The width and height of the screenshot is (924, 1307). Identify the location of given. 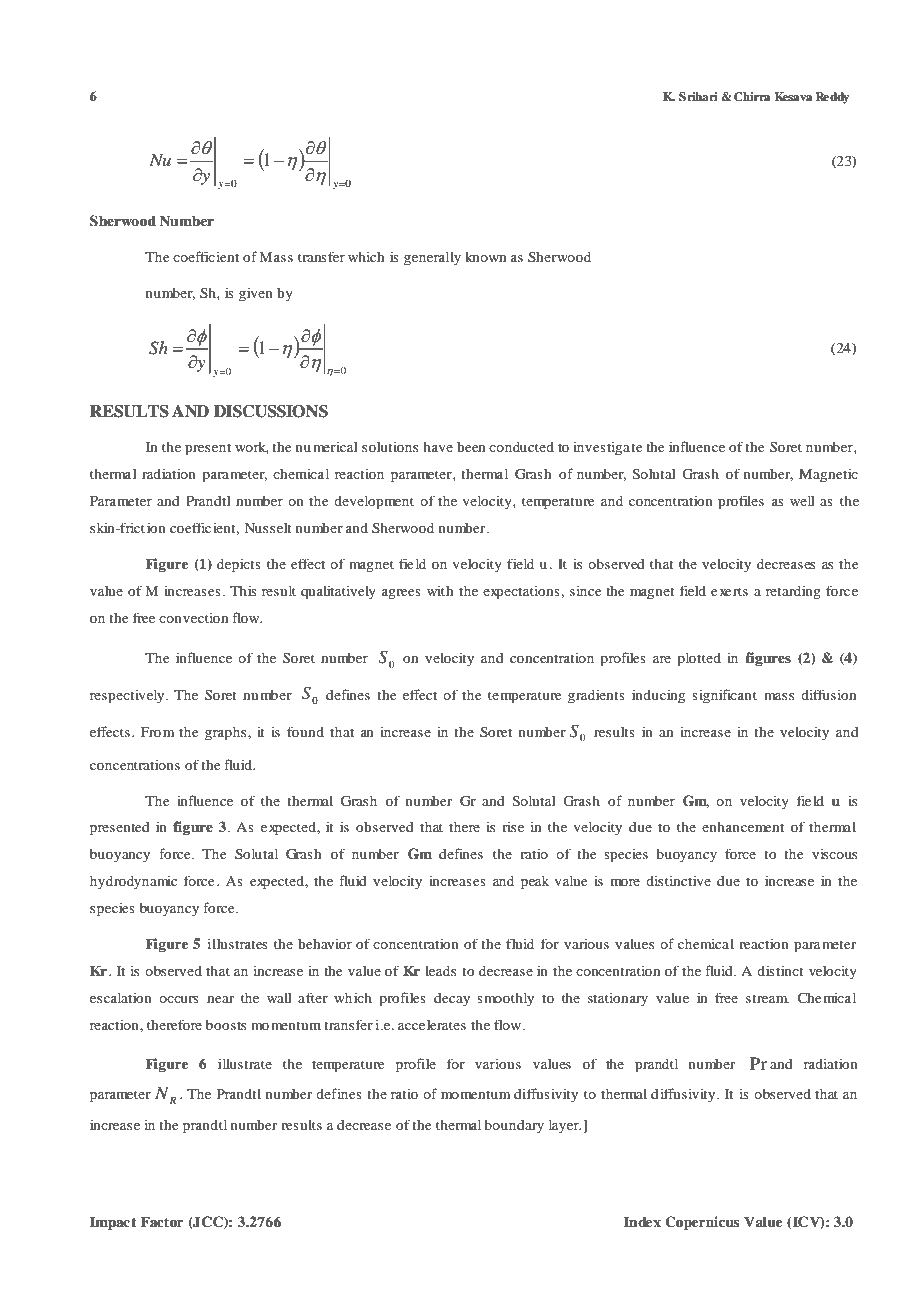
(256, 294).
